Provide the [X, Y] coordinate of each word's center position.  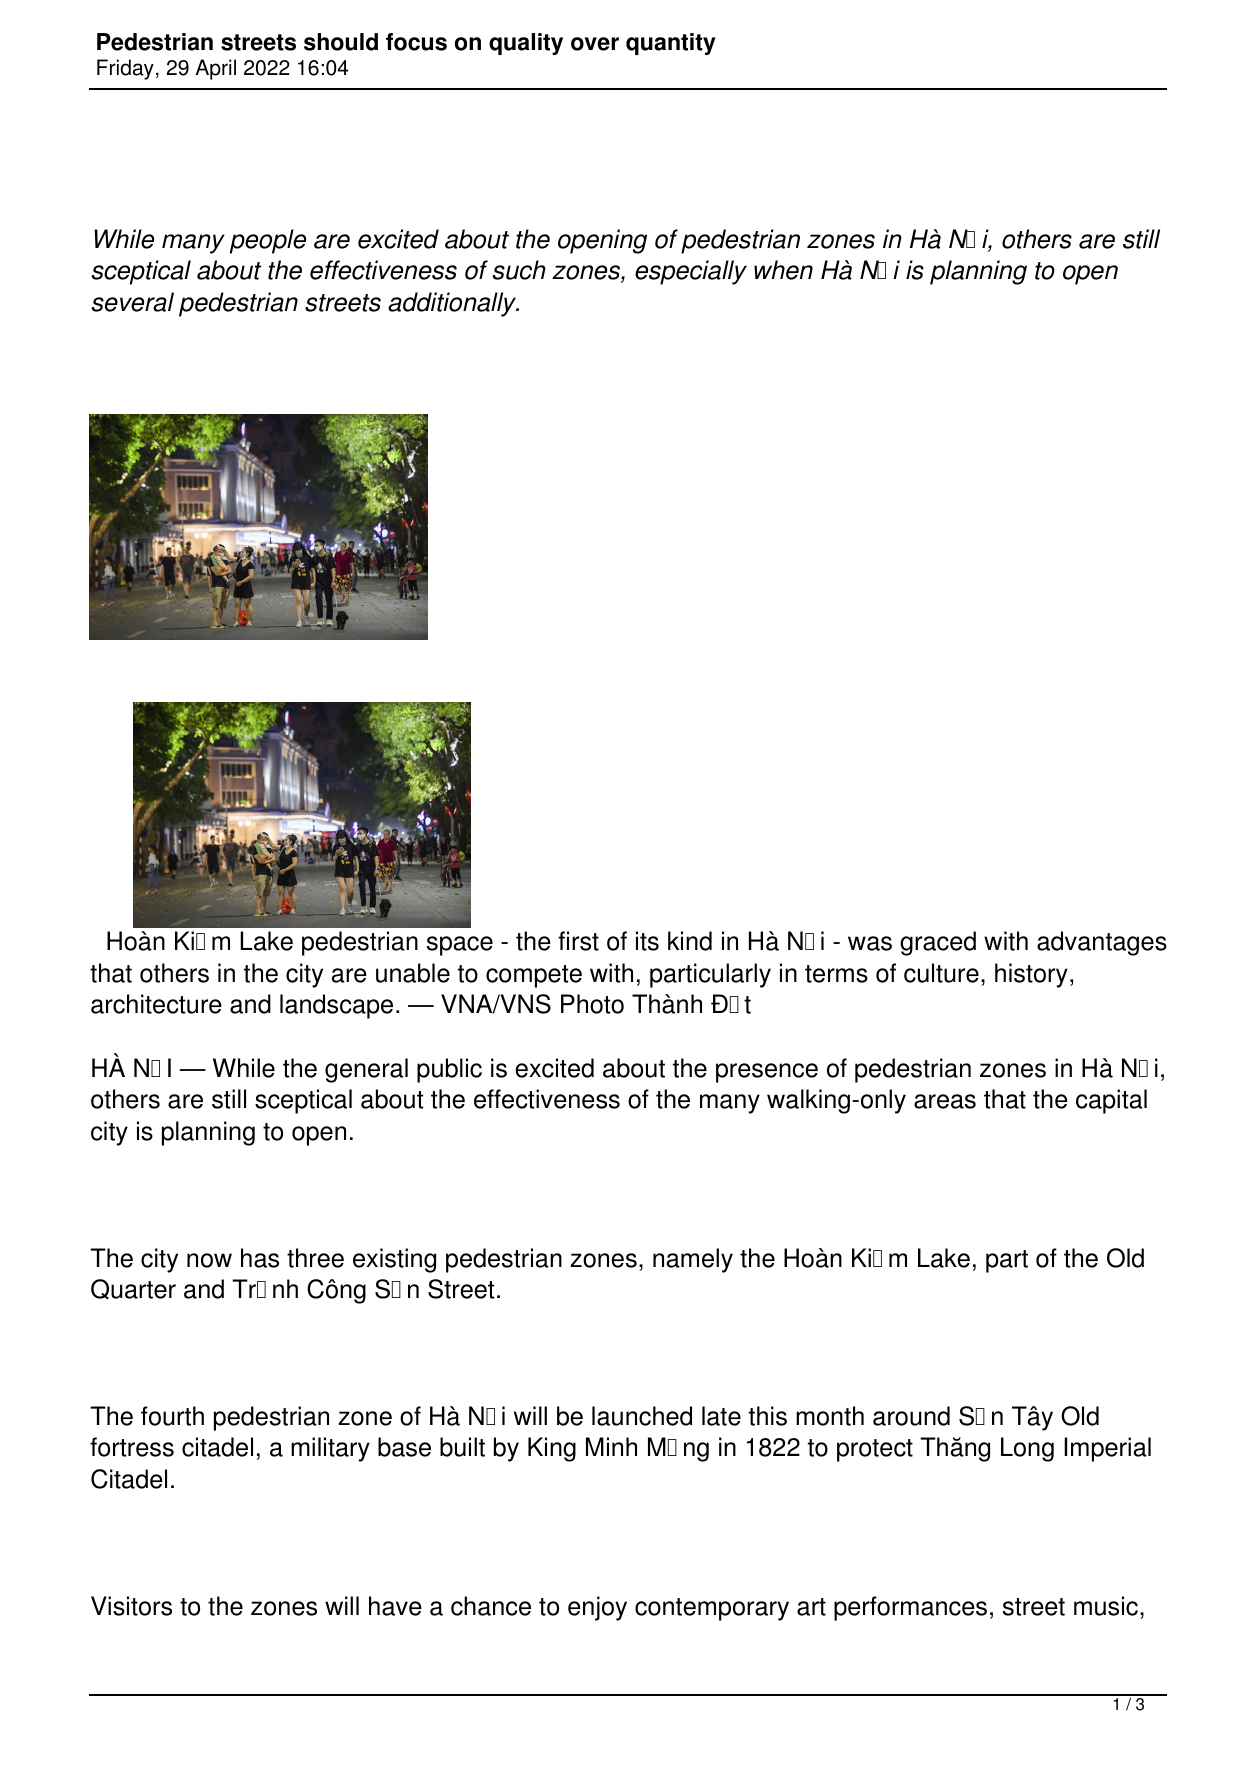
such [519, 270]
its [647, 941]
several [133, 302]
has [260, 1258]
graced [938, 943]
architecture [156, 1004]
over [595, 44]
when [783, 270]
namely [693, 1260]
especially [691, 272]
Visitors [131, 1606]
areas [945, 1101]
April [215, 69]
